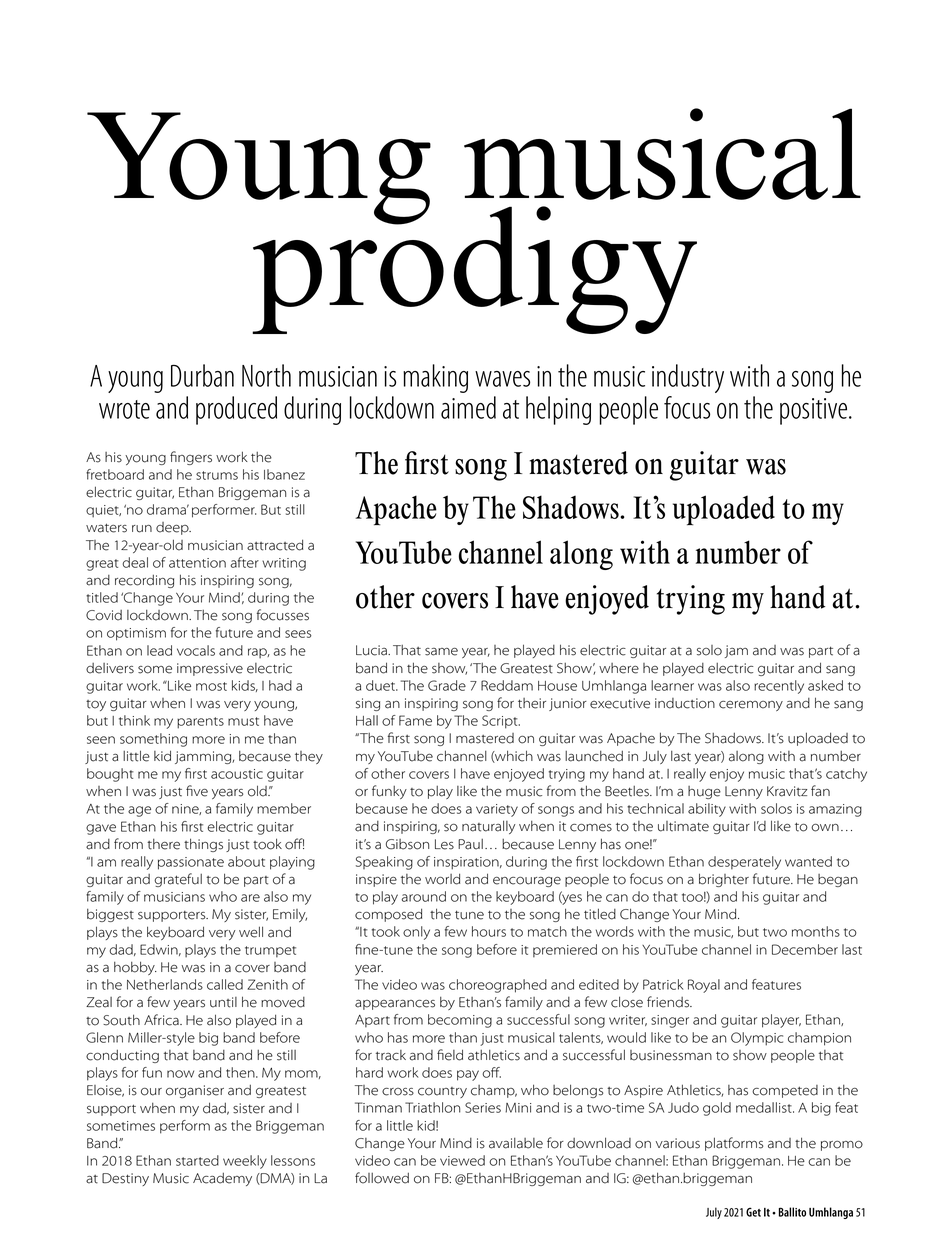  I want to click on viewed, so click(462, 1160).
